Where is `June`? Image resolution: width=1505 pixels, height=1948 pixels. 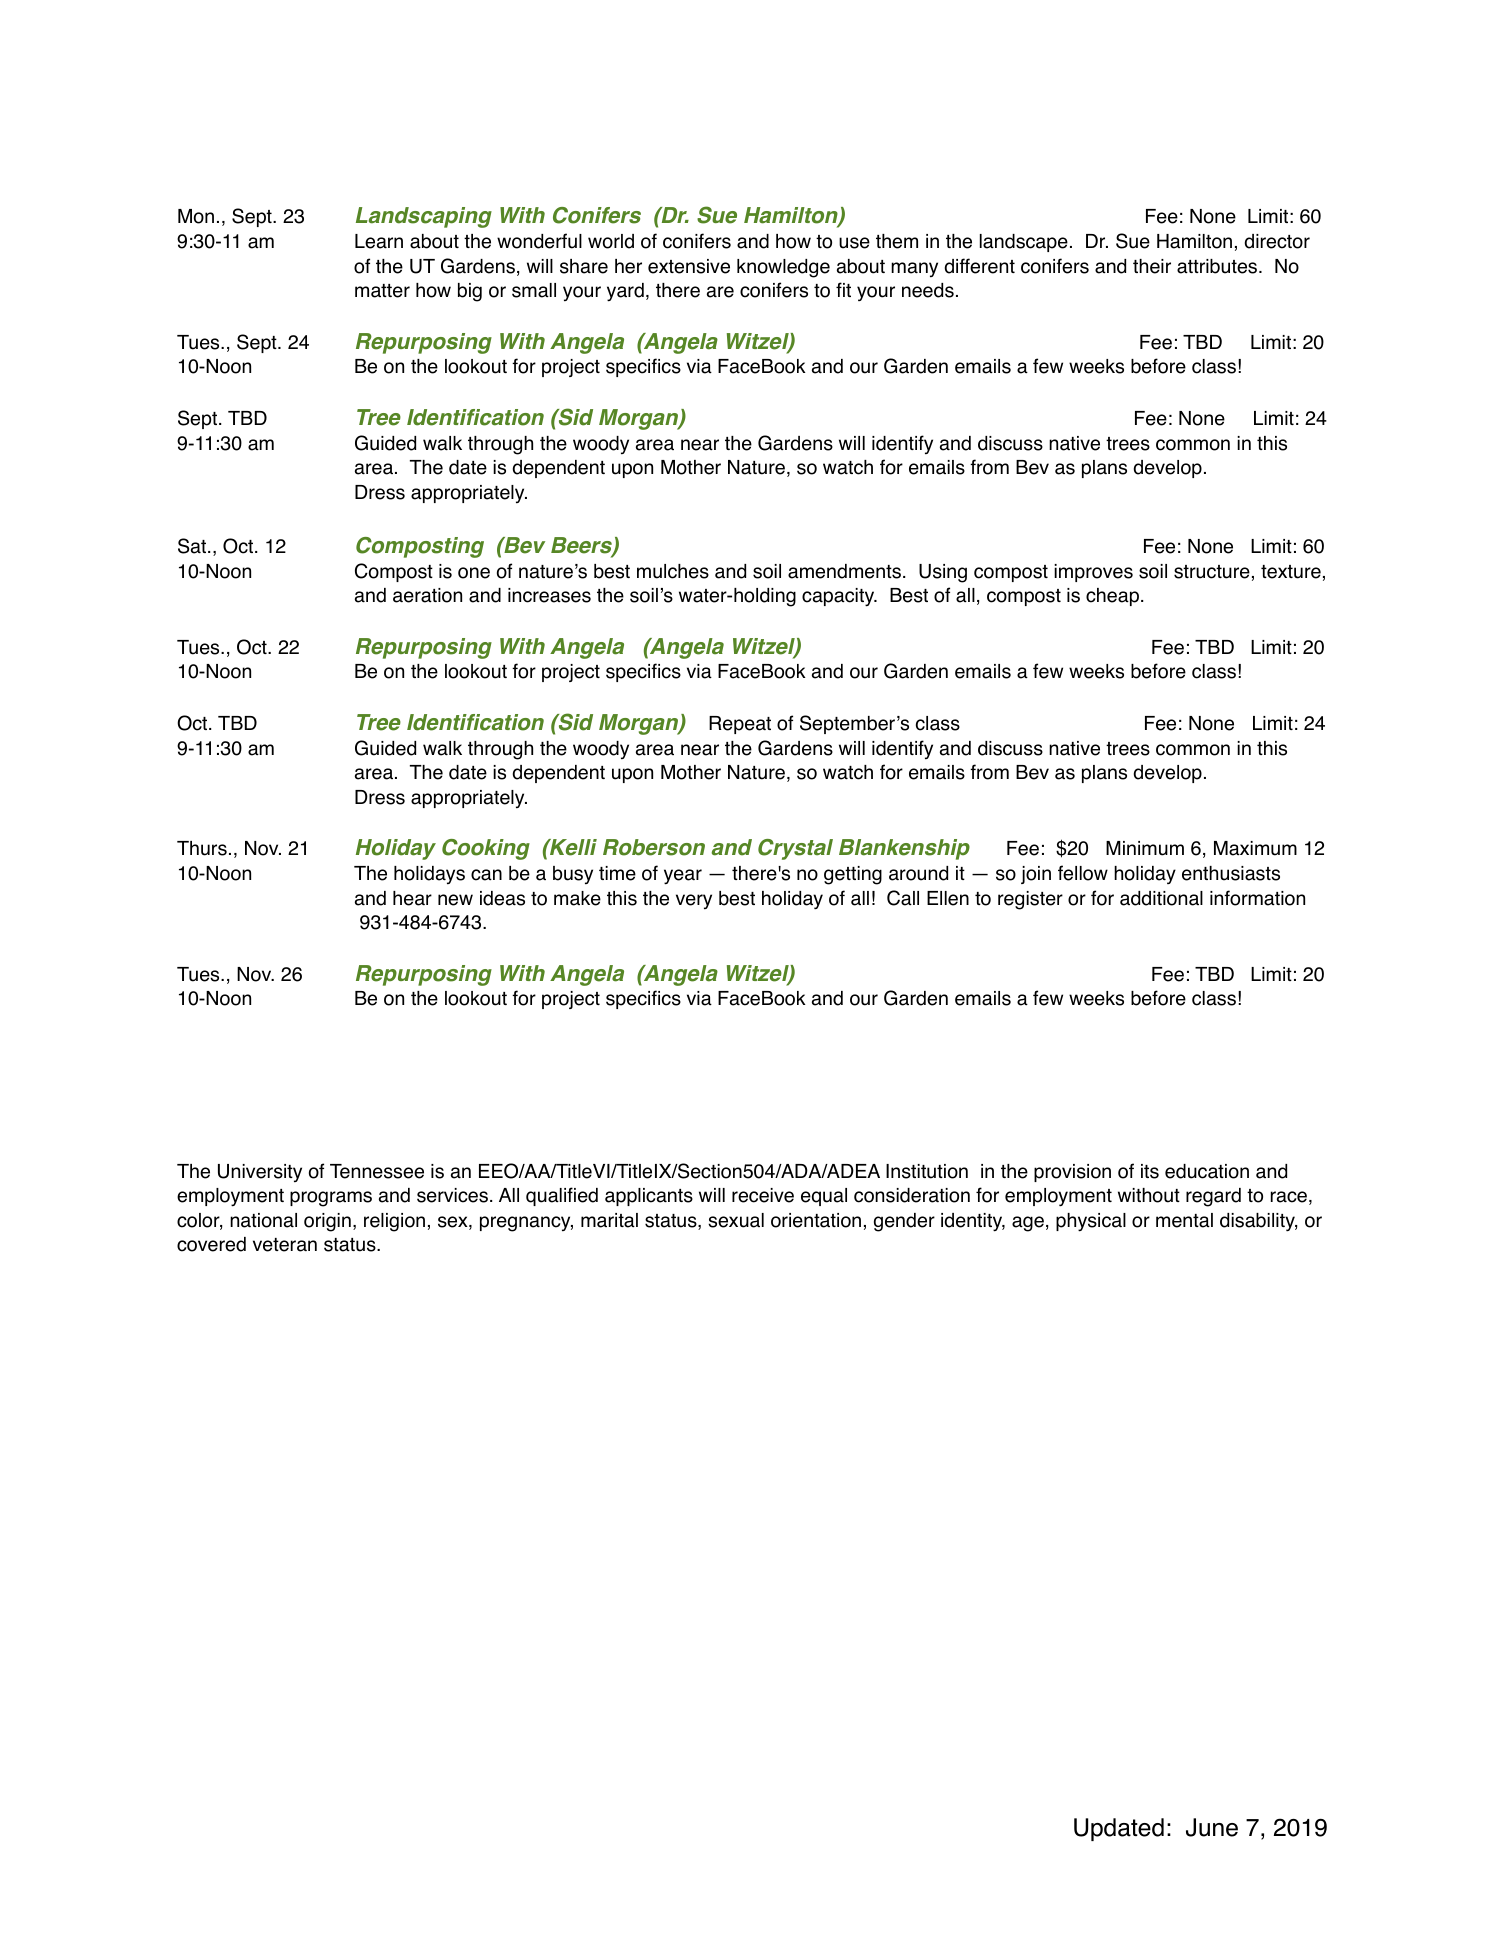 June is located at coordinates (1212, 1827).
